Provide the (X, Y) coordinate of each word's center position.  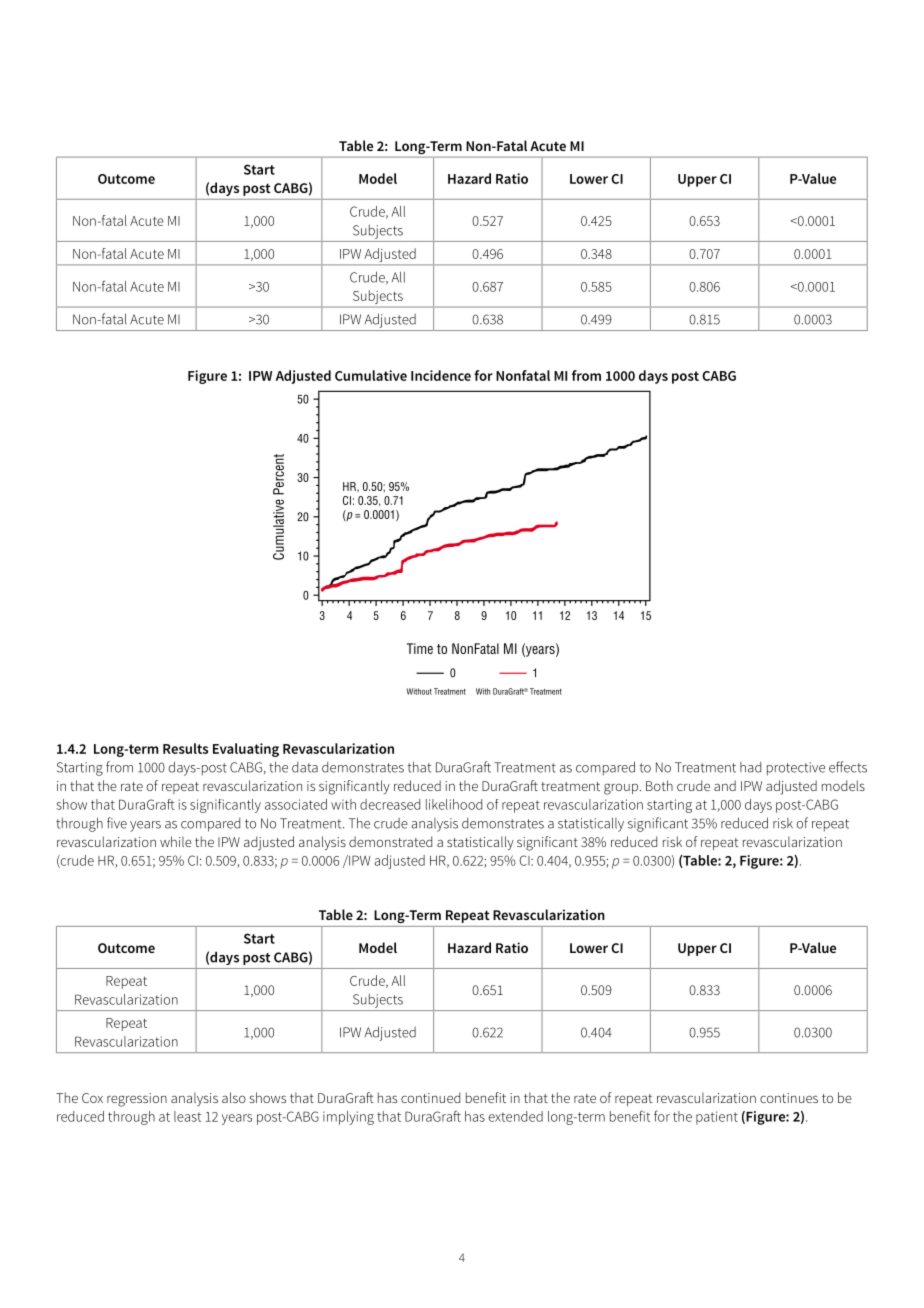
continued (430, 1097)
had (750, 767)
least (187, 1116)
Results (185, 748)
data (305, 767)
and (725, 785)
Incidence (441, 375)
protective (796, 769)
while (176, 841)
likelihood (454, 804)
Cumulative (371, 375)
